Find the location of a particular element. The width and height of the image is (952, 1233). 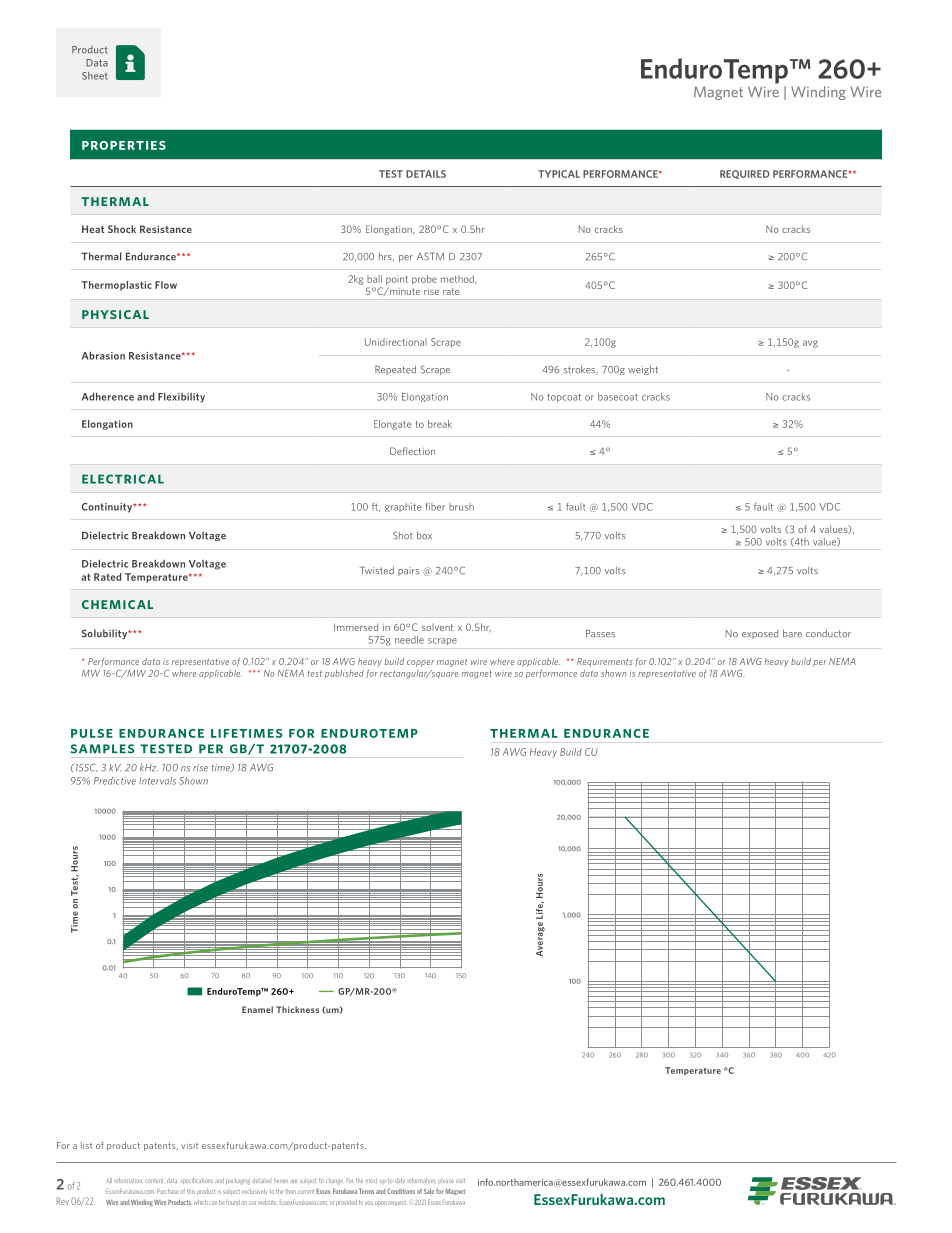

DETAILS is located at coordinates (426, 174).
